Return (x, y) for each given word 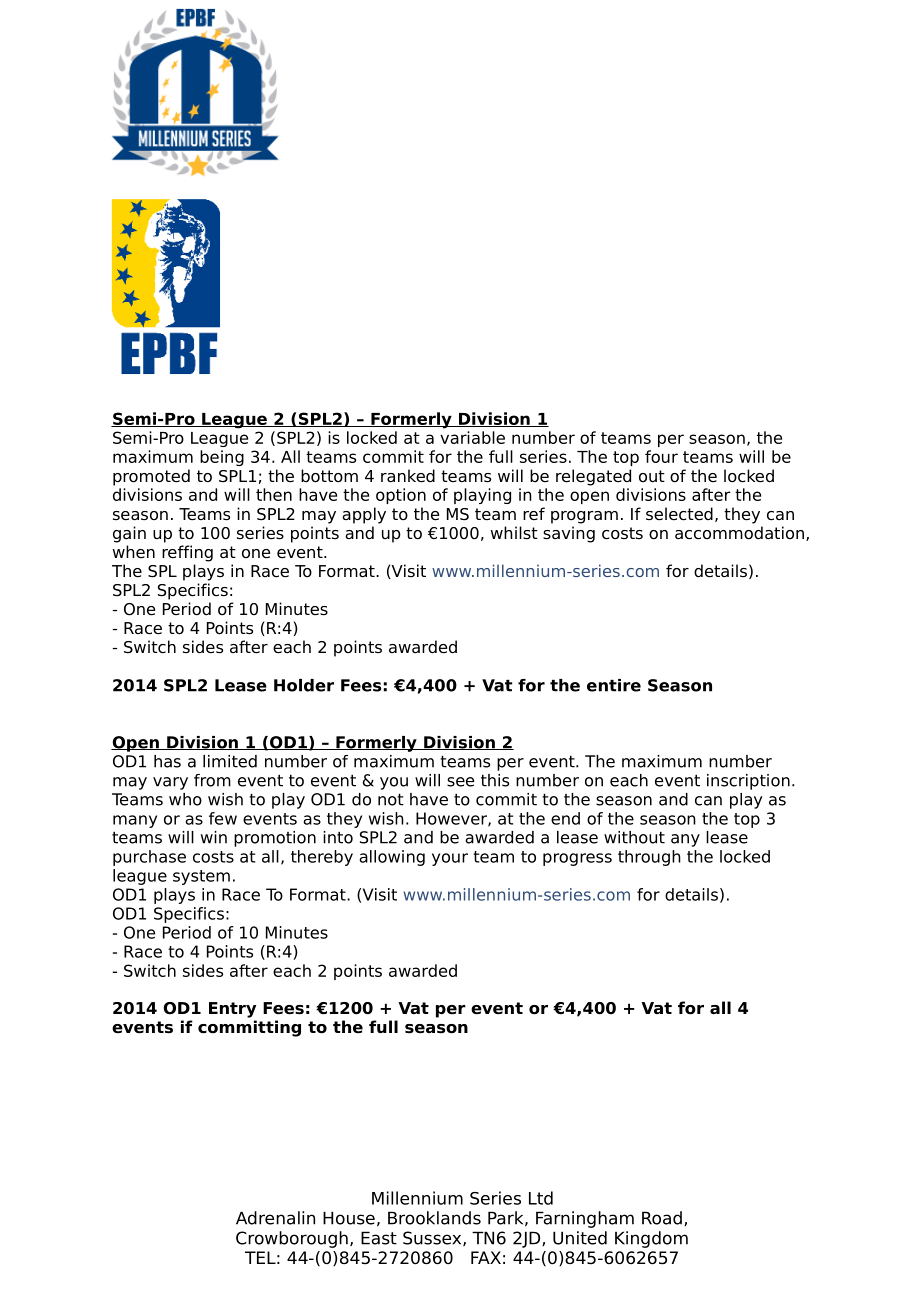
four (661, 456)
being (222, 458)
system (201, 877)
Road (662, 1218)
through (649, 858)
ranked (408, 476)
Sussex (433, 1238)
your (450, 859)
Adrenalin (275, 1218)
